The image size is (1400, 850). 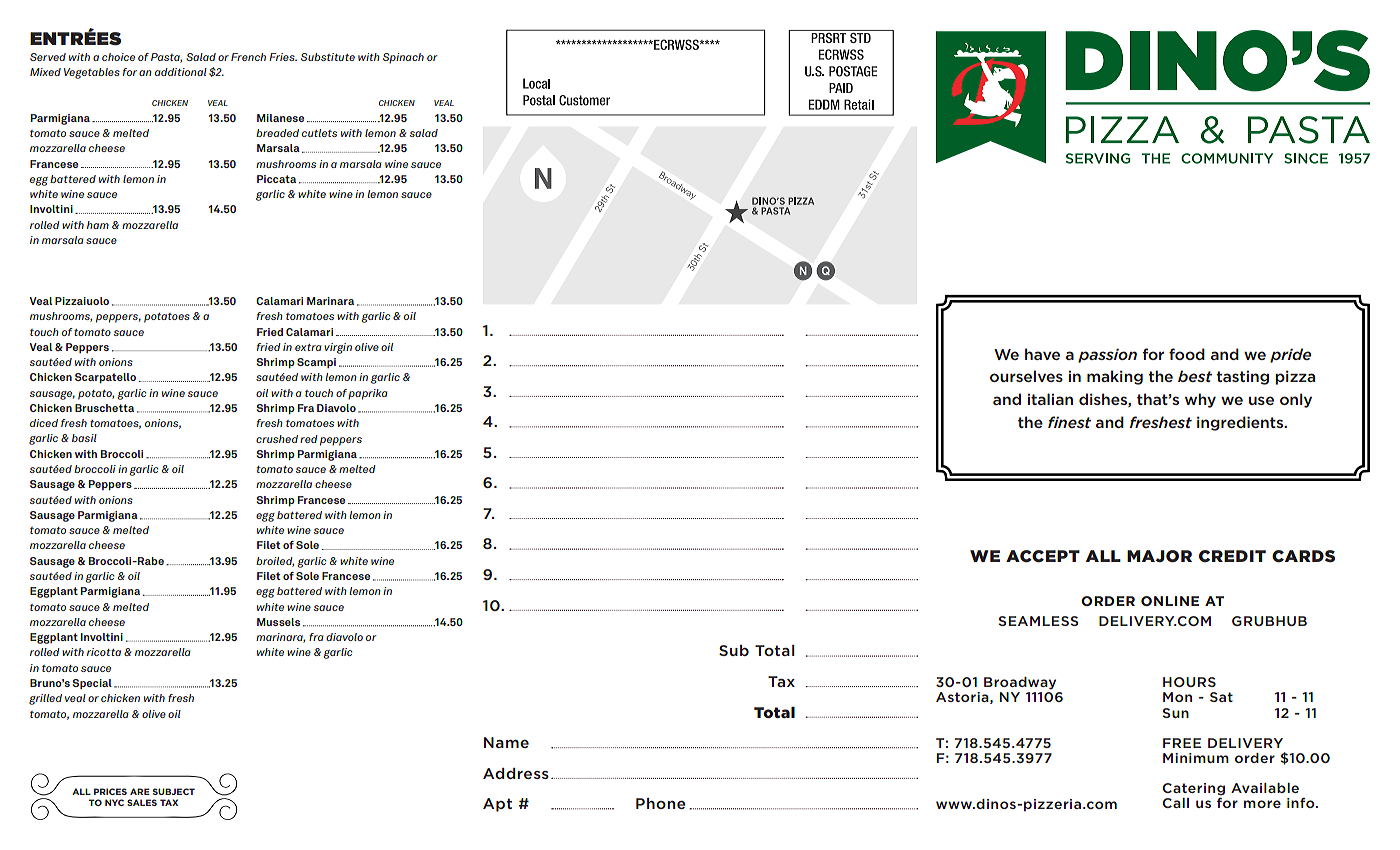 I want to click on Substitute, so click(x=328, y=57).
